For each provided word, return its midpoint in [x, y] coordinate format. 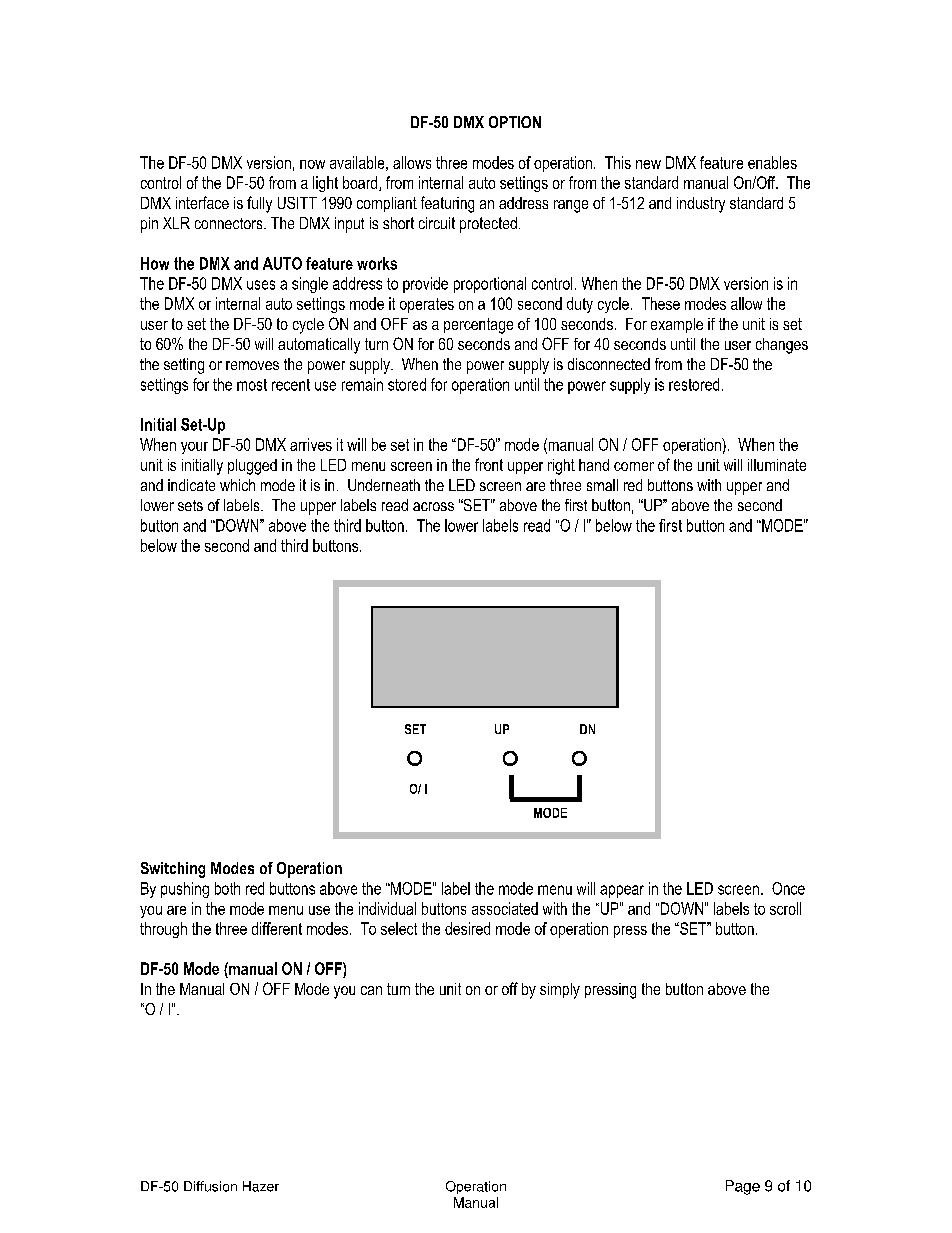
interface [202, 202]
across [433, 506]
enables [772, 162]
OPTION [515, 122]
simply [560, 991]
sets [190, 505]
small [602, 485]
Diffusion [210, 1186]
